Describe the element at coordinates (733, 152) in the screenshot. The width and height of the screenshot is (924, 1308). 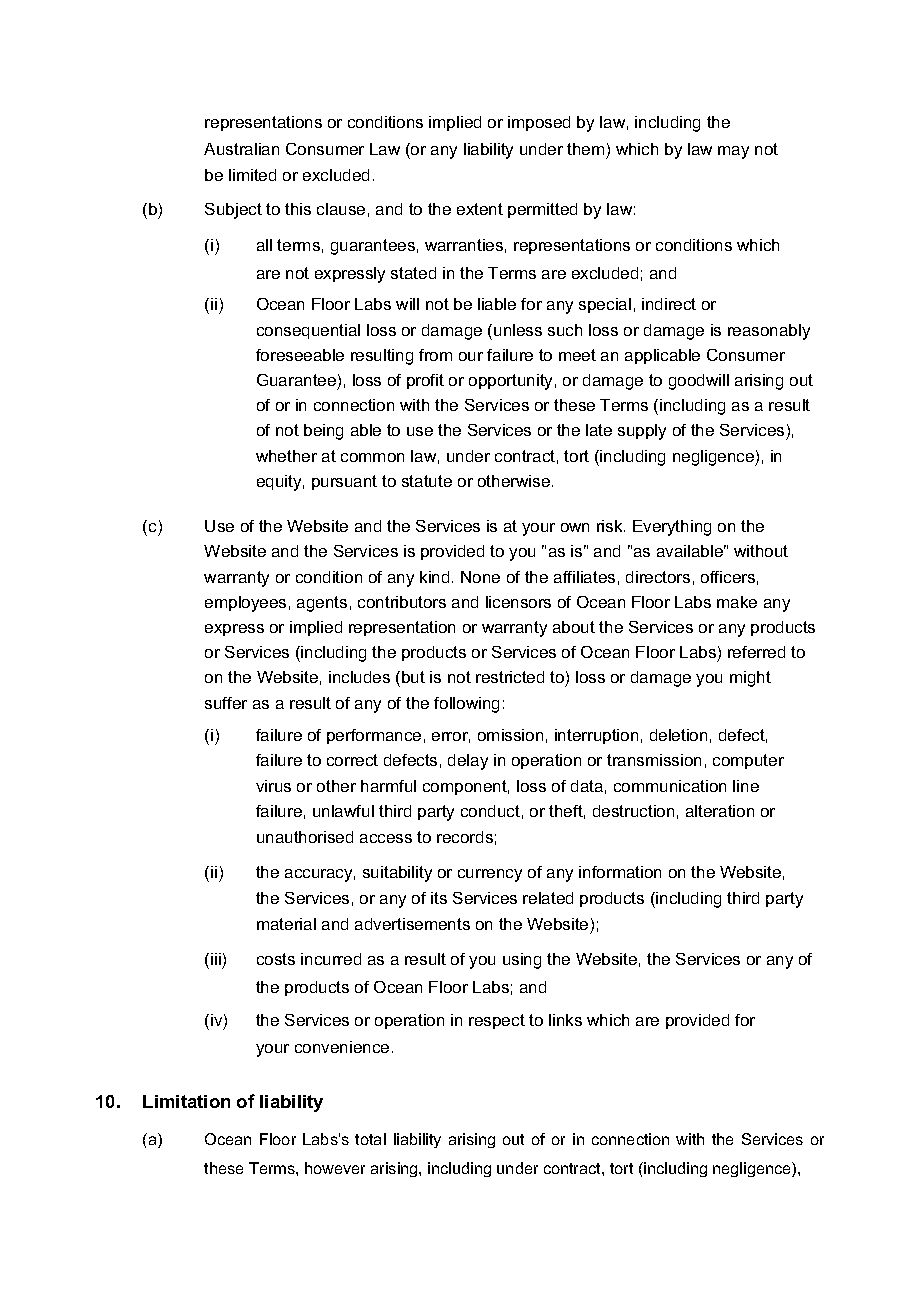
I see `may` at that location.
